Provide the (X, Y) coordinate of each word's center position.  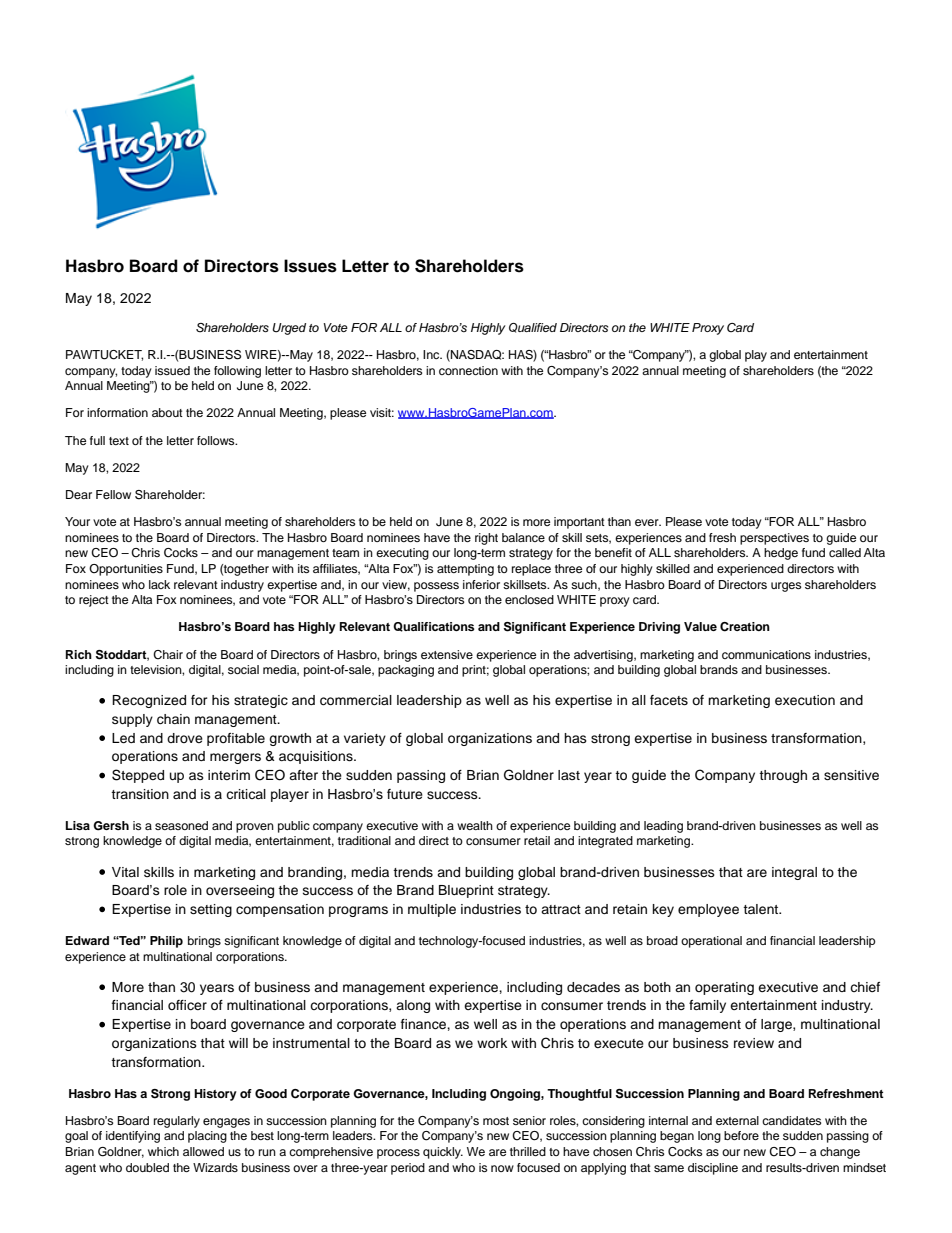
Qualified (533, 328)
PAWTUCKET (104, 355)
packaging (406, 671)
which (163, 1151)
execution (805, 700)
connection (468, 370)
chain (173, 719)
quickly (443, 1153)
